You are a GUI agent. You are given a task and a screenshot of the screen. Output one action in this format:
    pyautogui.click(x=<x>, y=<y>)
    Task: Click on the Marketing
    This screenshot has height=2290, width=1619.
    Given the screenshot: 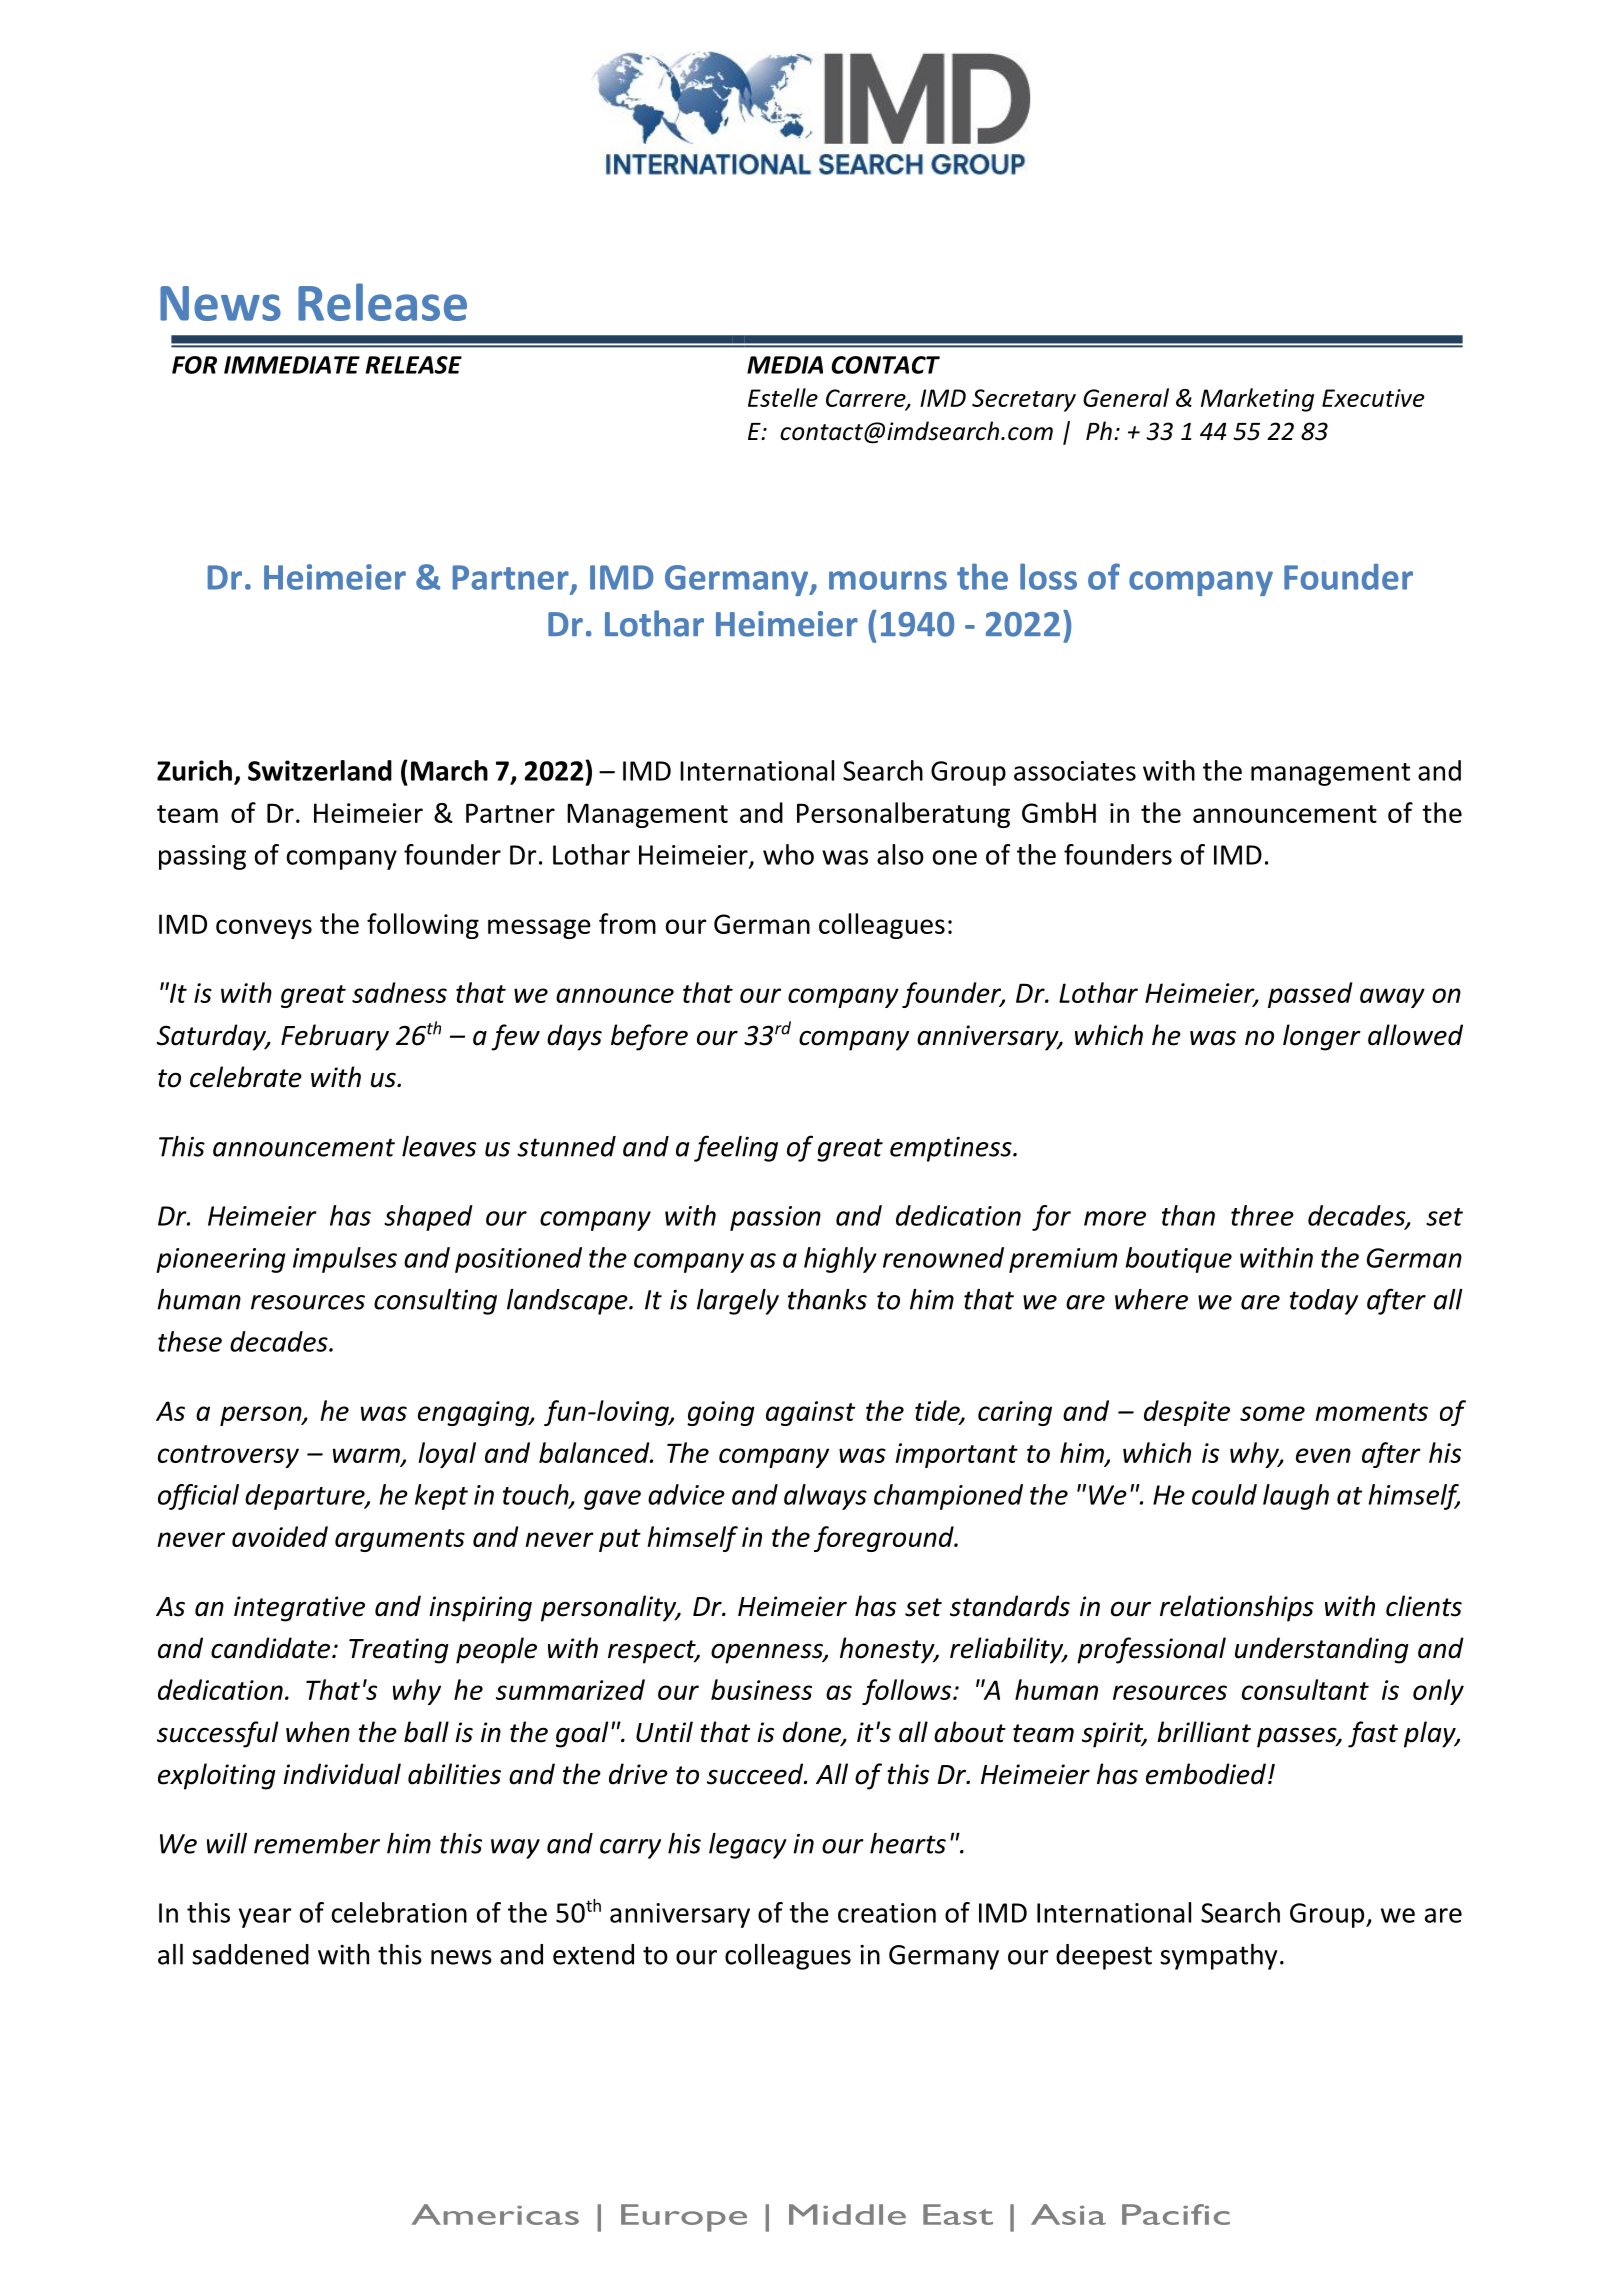 What is the action you would take?
    pyautogui.click(x=1257, y=400)
